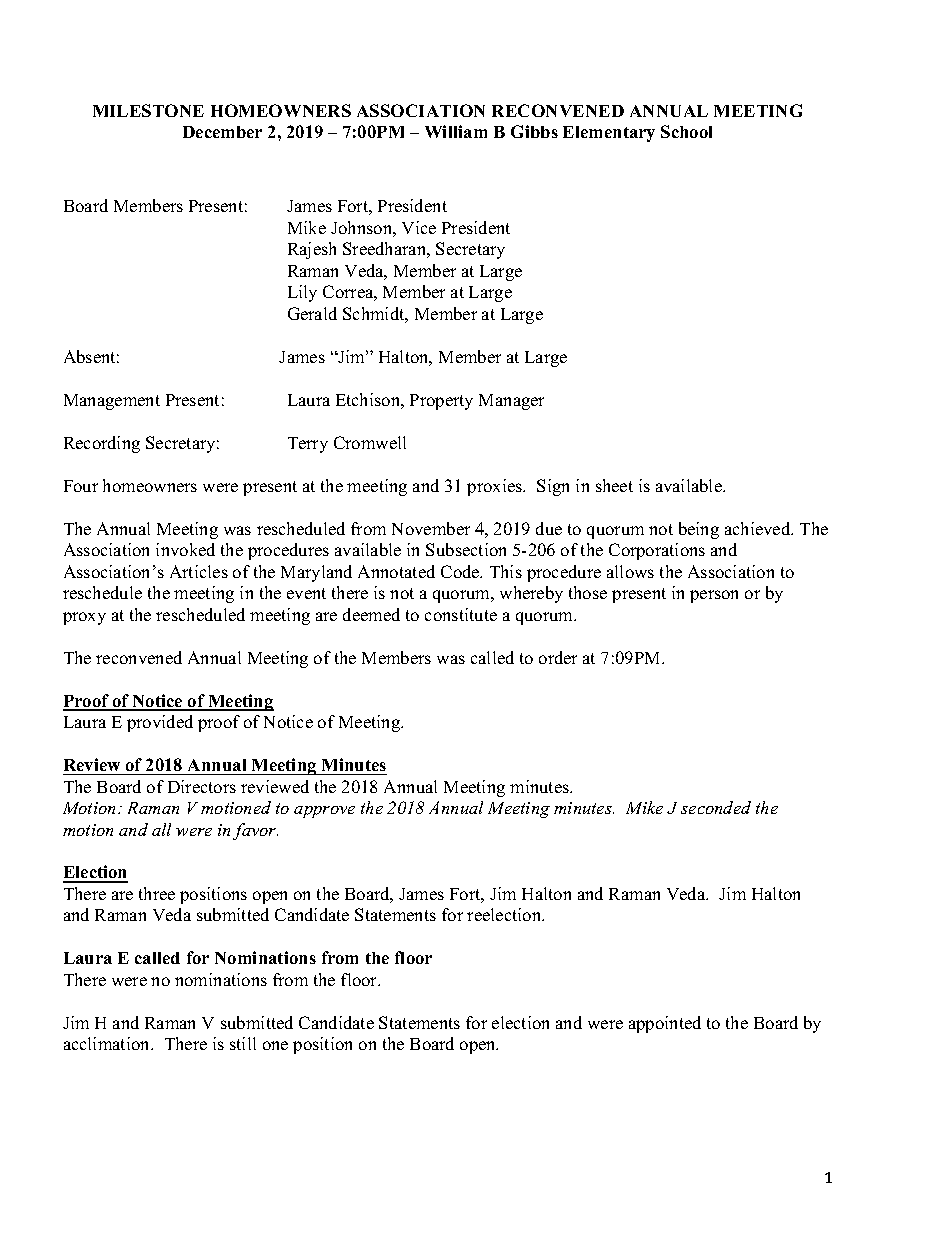 Image resolution: width=952 pixels, height=1233 pixels. Describe the element at coordinates (431, 528) in the image. I see `November` at that location.
